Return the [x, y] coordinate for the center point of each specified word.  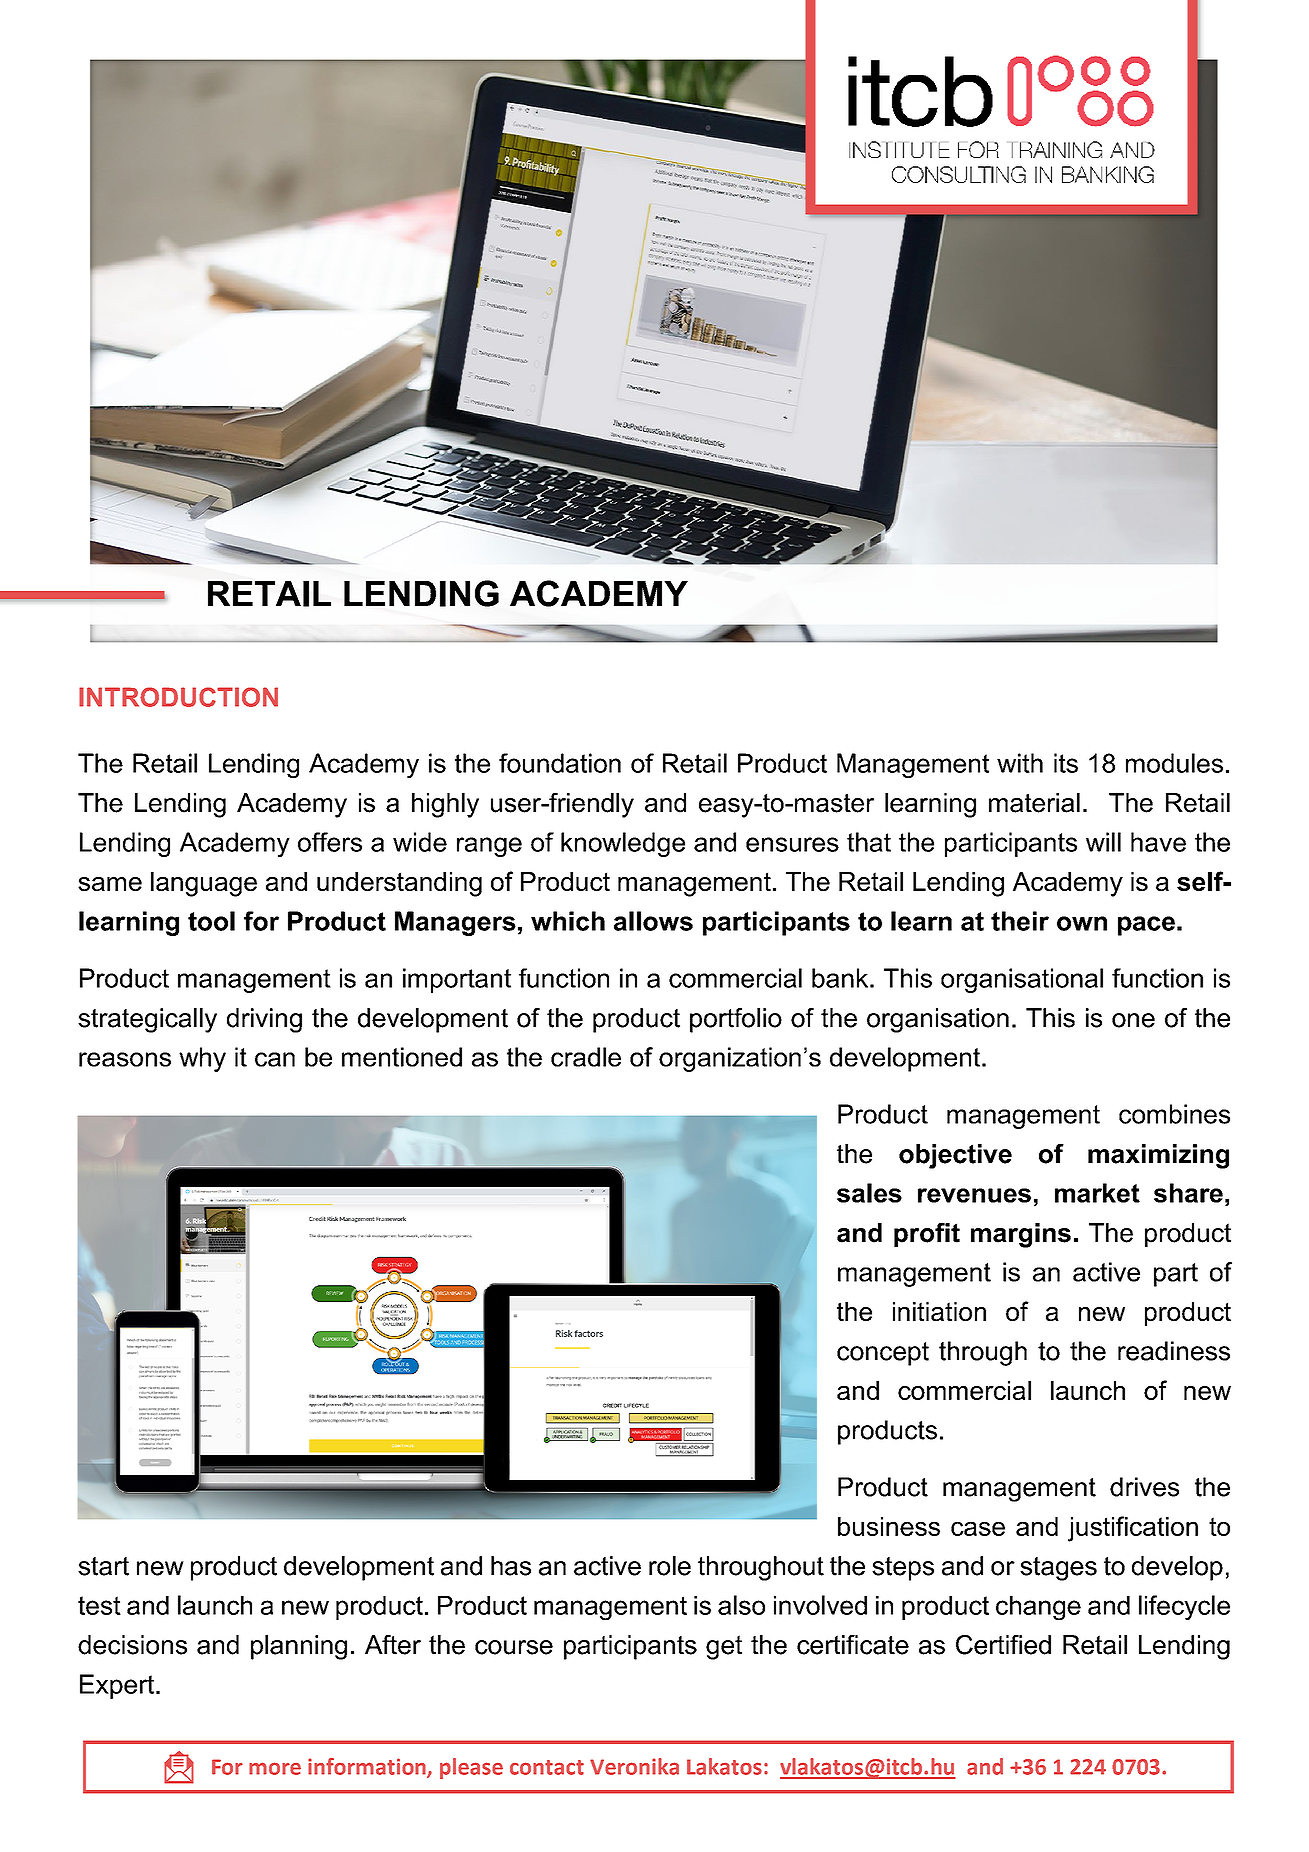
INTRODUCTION [178, 697]
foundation [560, 763]
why [202, 1059]
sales [869, 1193]
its [1066, 763]
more [275, 1768]
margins [1021, 1235]
